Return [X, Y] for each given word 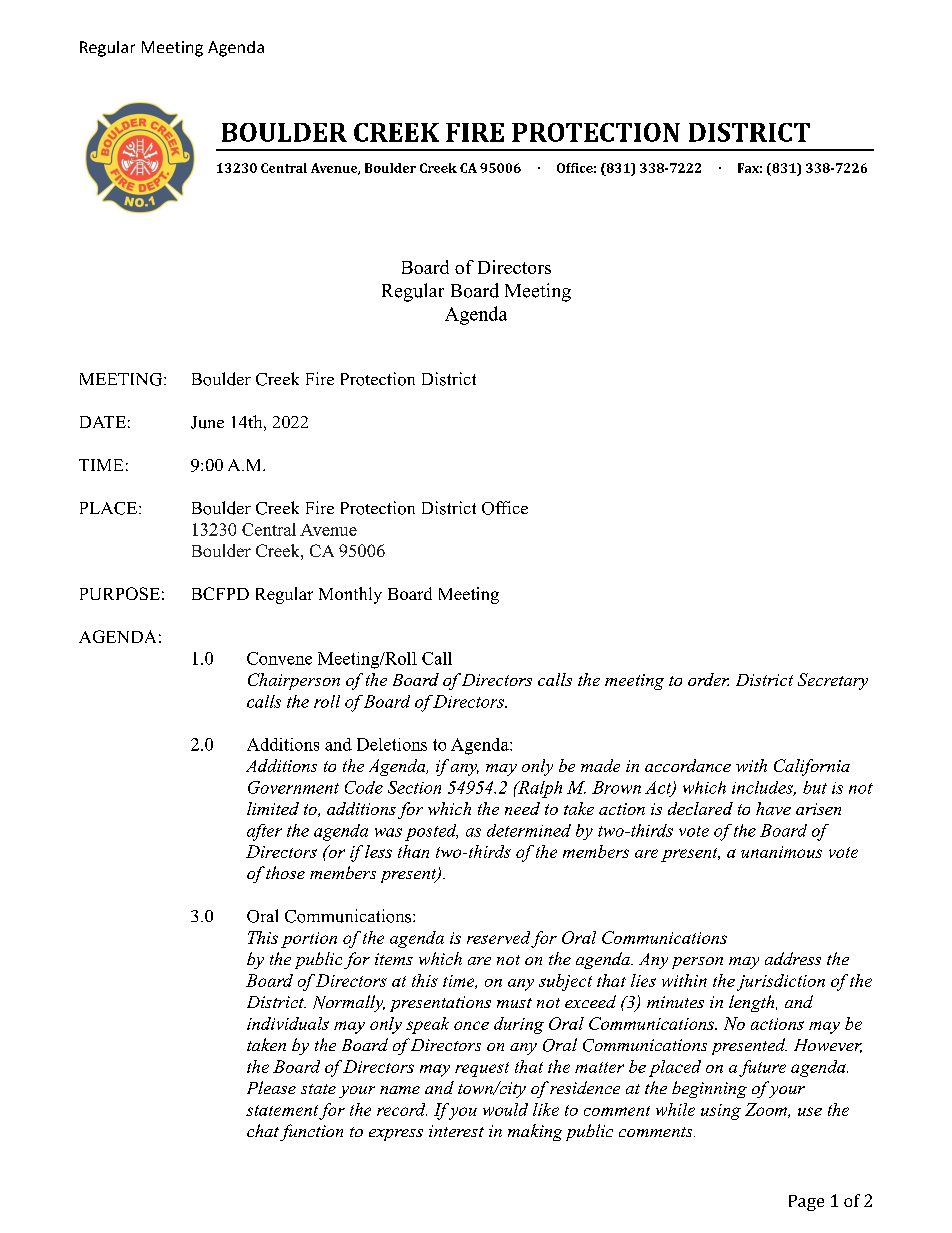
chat [263, 1130]
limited [273, 808]
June [207, 422]
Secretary [833, 681]
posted [431, 832]
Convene [279, 658]
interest [456, 1131]
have [773, 808]
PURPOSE [120, 593]
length [751, 1003]
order [708, 679]
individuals [288, 1023]
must [514, 1003]
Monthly [350, 595]
